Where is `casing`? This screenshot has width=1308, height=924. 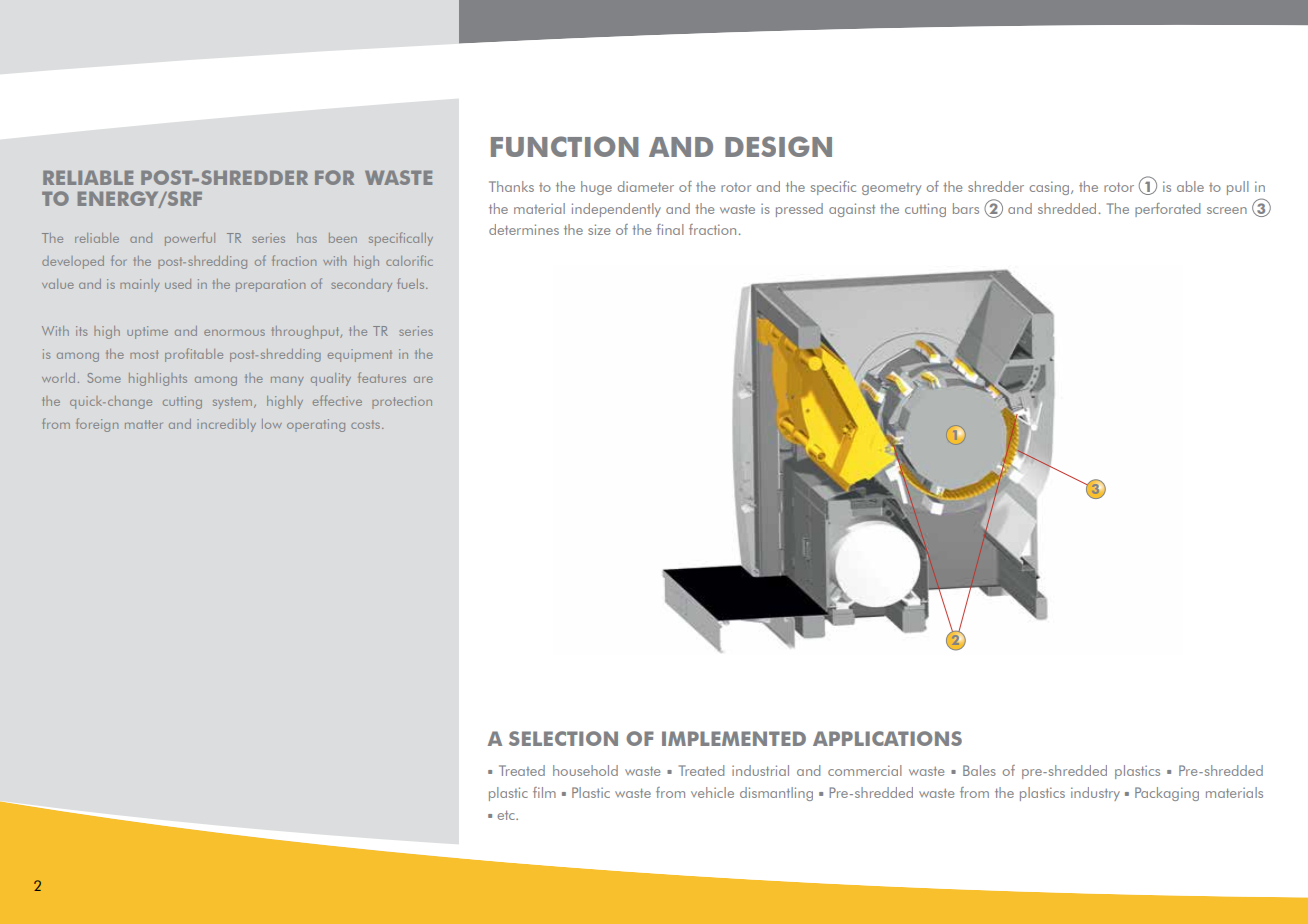
casing is located at coordinates (1050, 188).
